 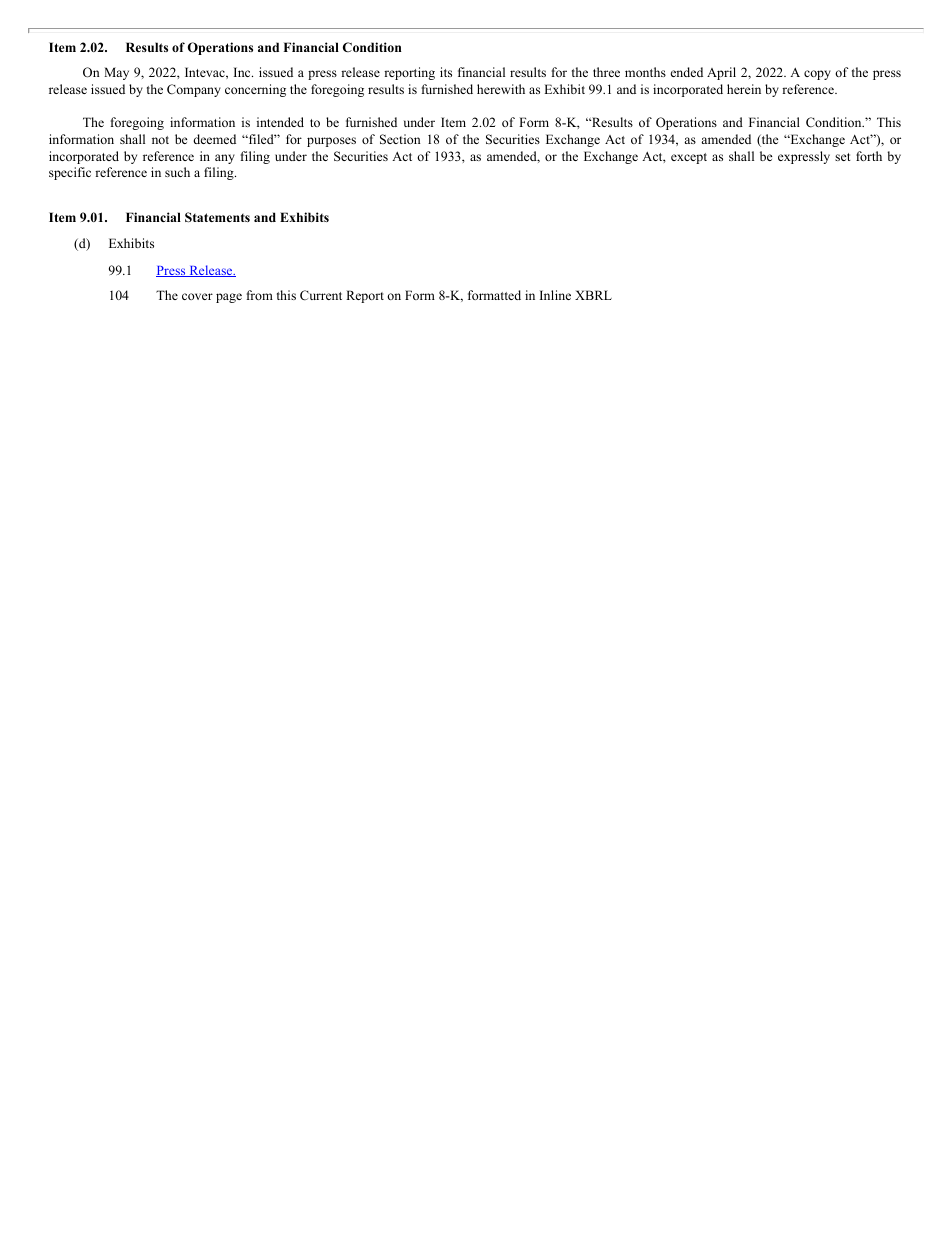 I want to click on Current, so click(x=321, y=295).
